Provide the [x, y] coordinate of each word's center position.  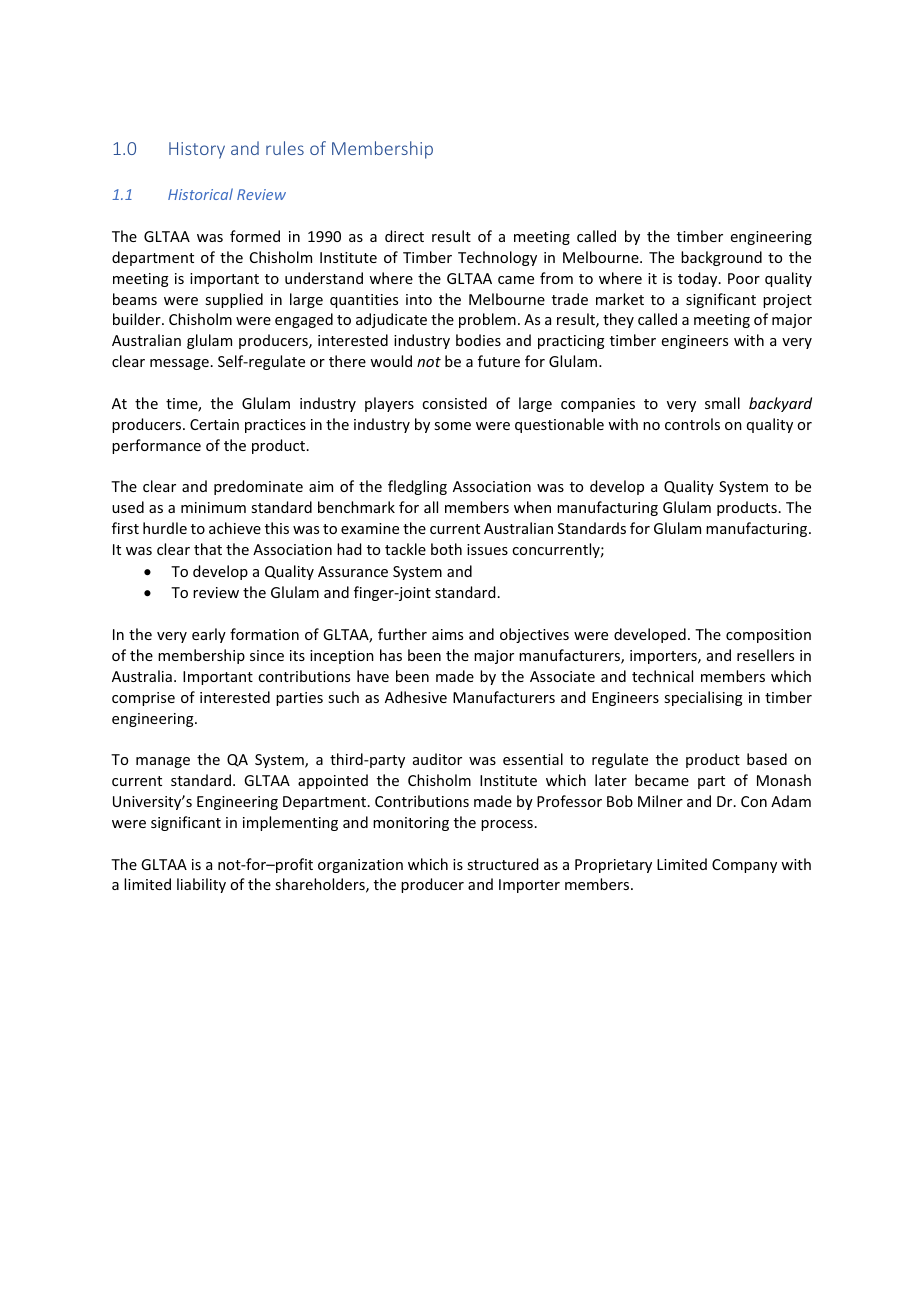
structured [502, 864]
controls [692, 424]
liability [201, 885]
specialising [703, 698]
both [446, 549]
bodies [478, 340]
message [179, 364]
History [197, 150]
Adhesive [416, 697]
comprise [143, 699]
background [721, 258]
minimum [213, 507]
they [618, 320]
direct [404, 236]
